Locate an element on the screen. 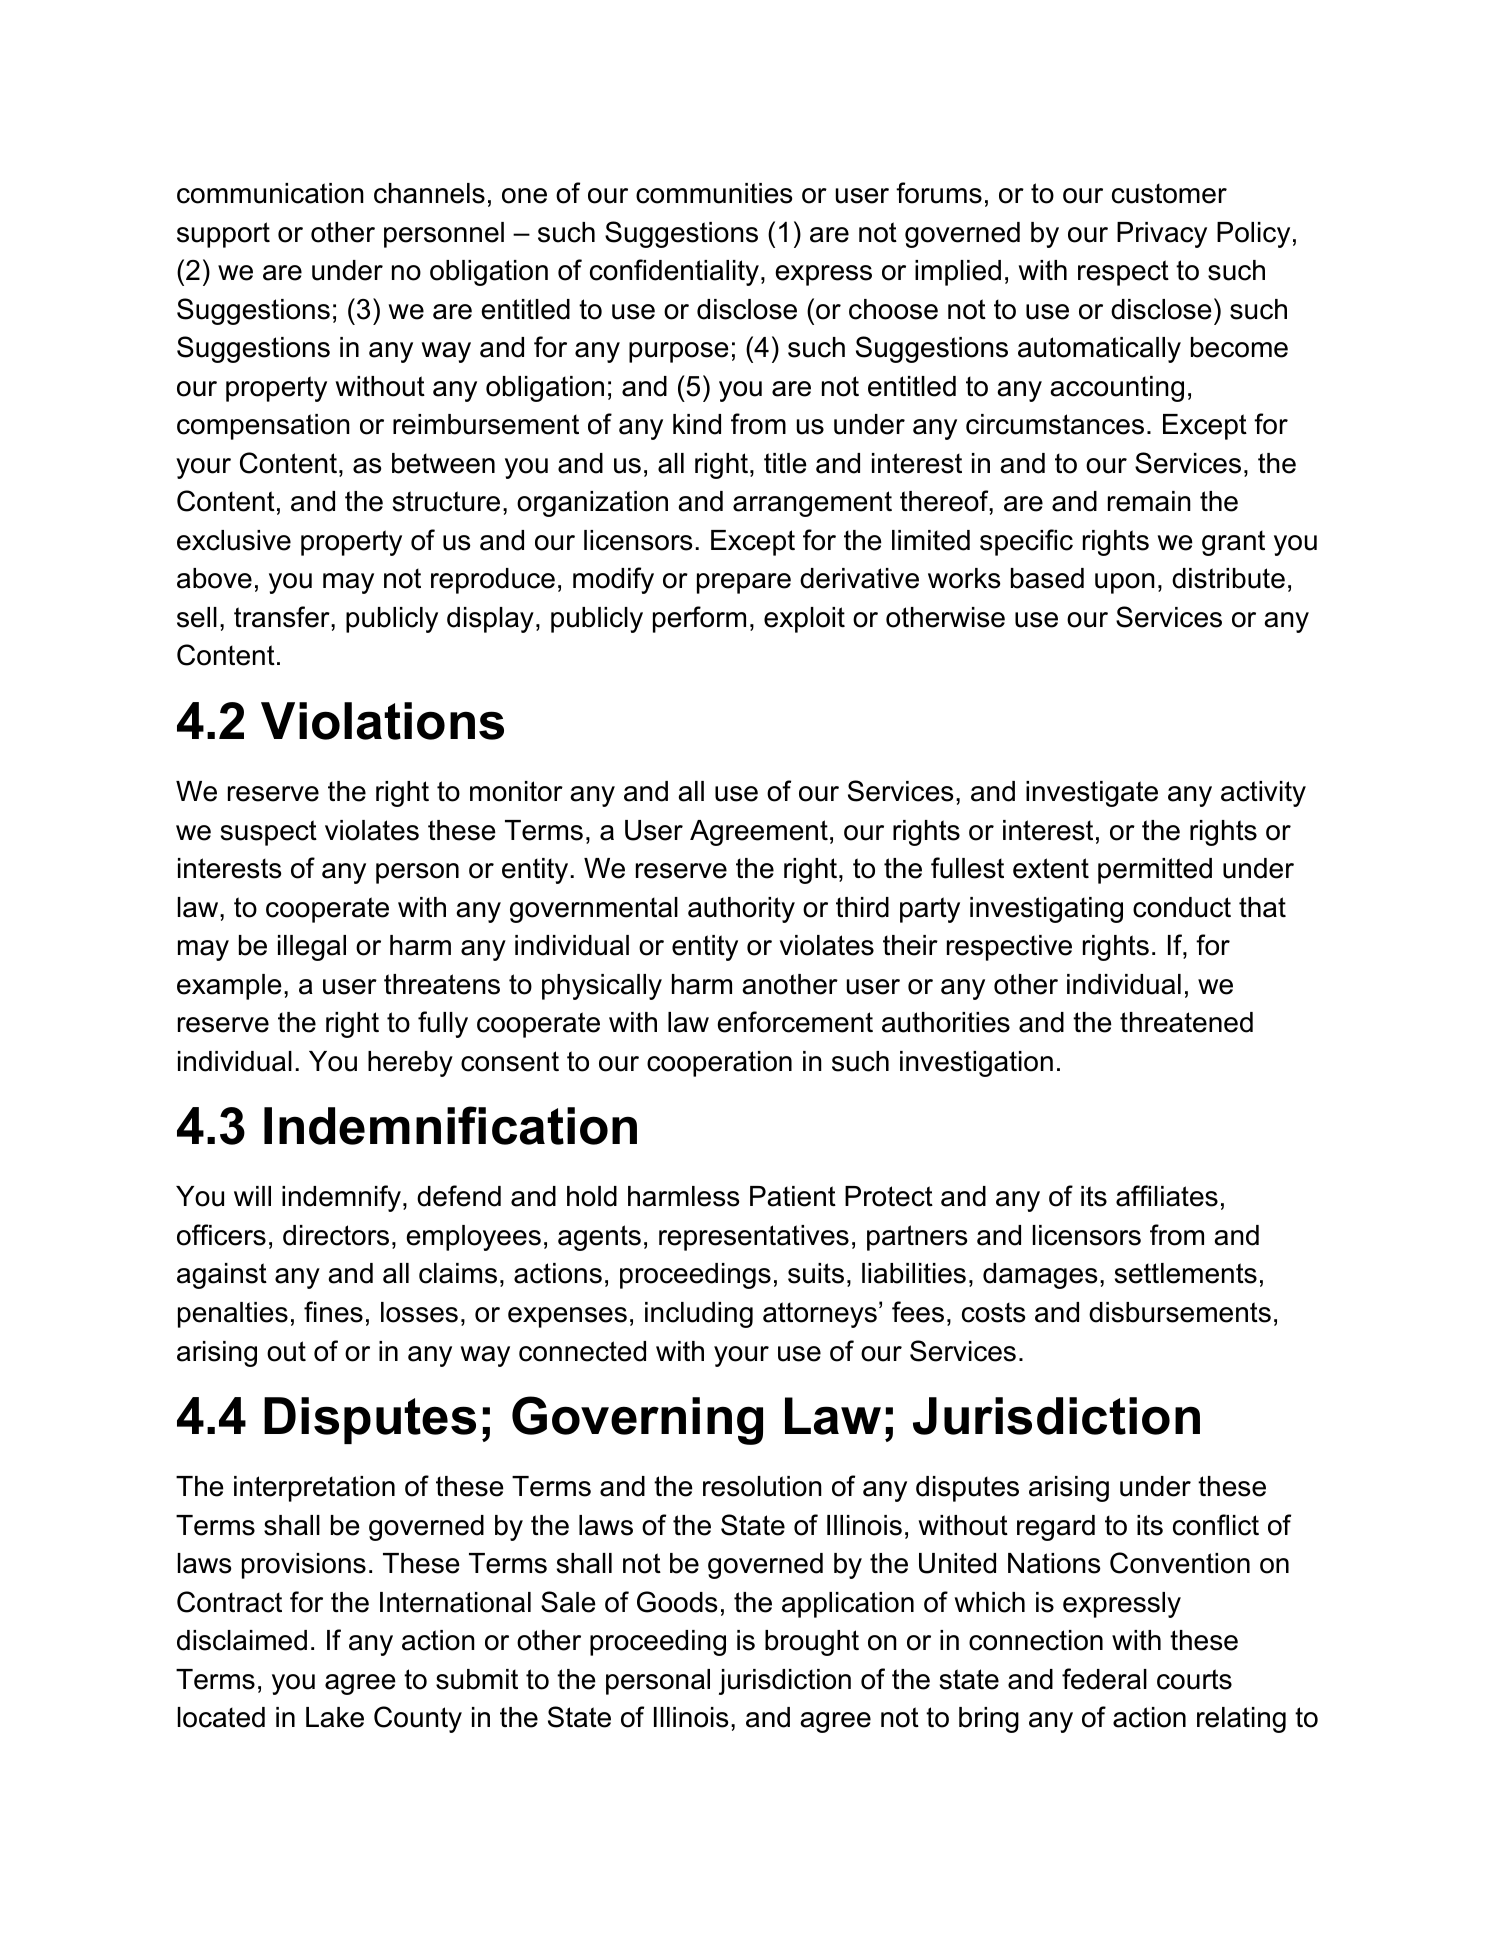 The height and width of the screenshot is (1937, 1497). brought is located at coordinates (812, 1643).
